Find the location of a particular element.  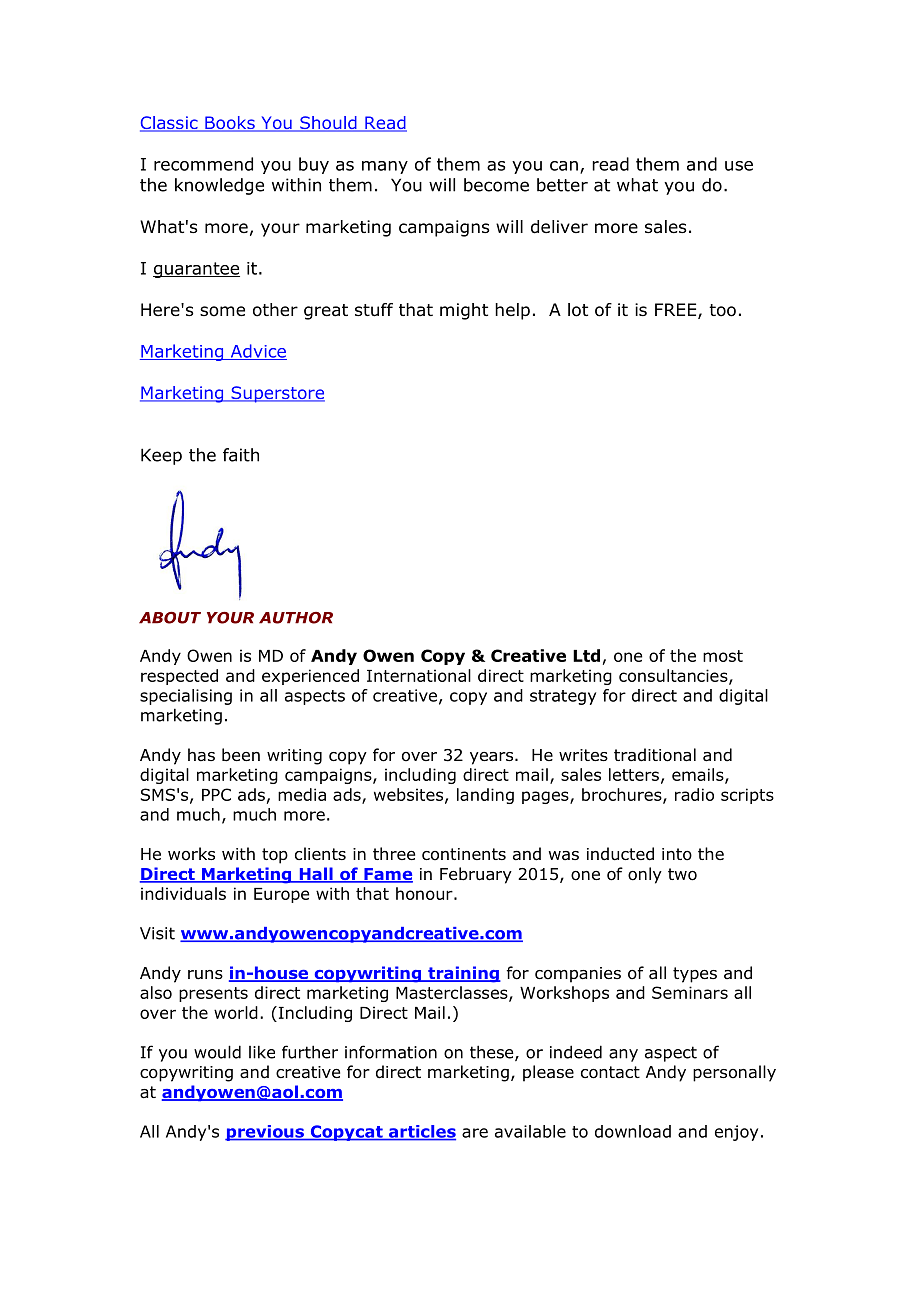

previous is located at coordinates (265, 1133).
